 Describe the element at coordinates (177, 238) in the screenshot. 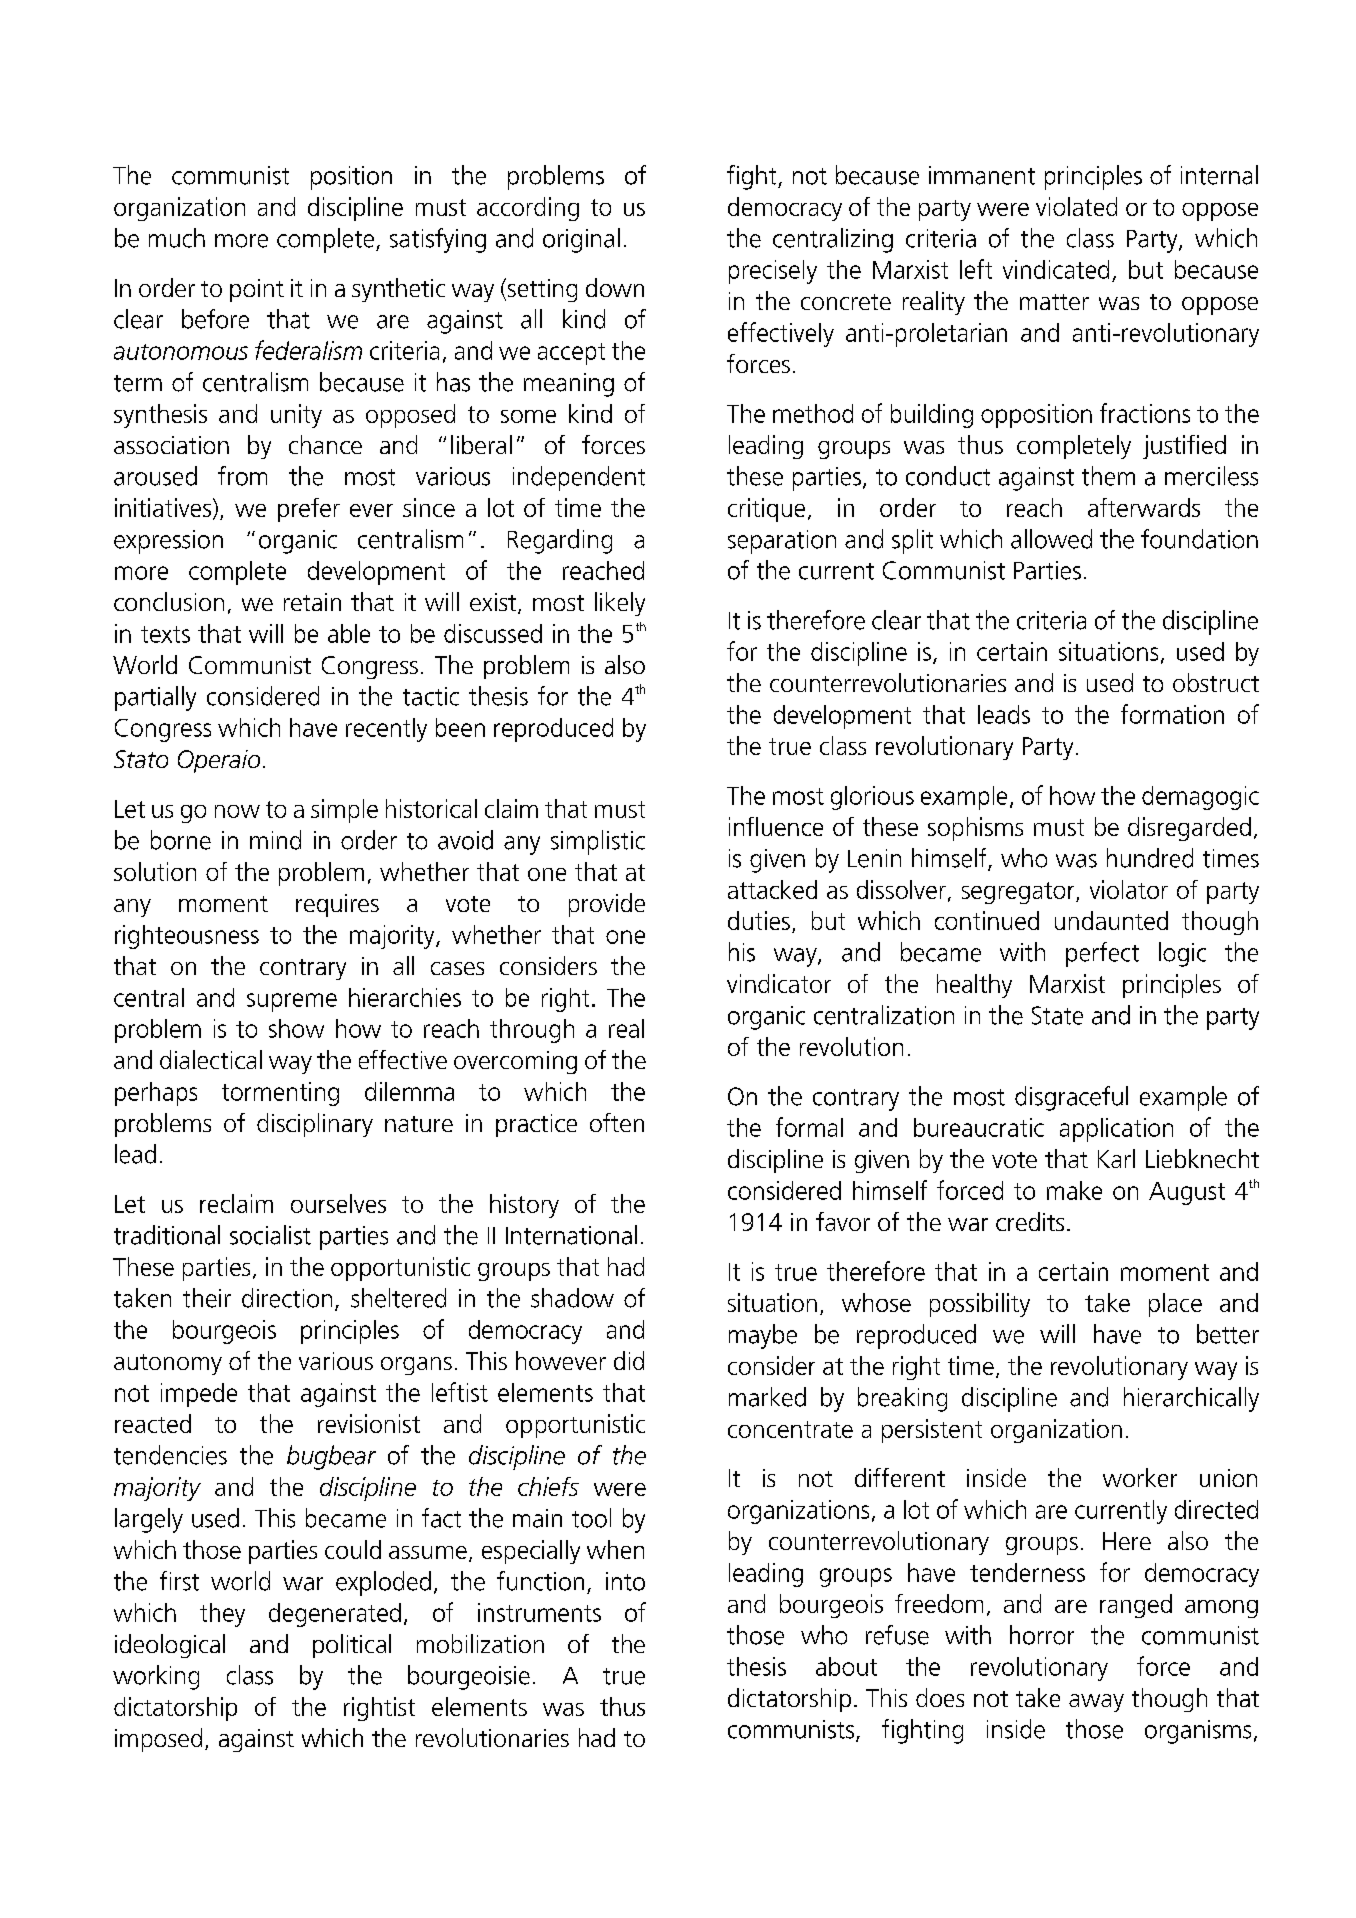

I see `much` at that location.
